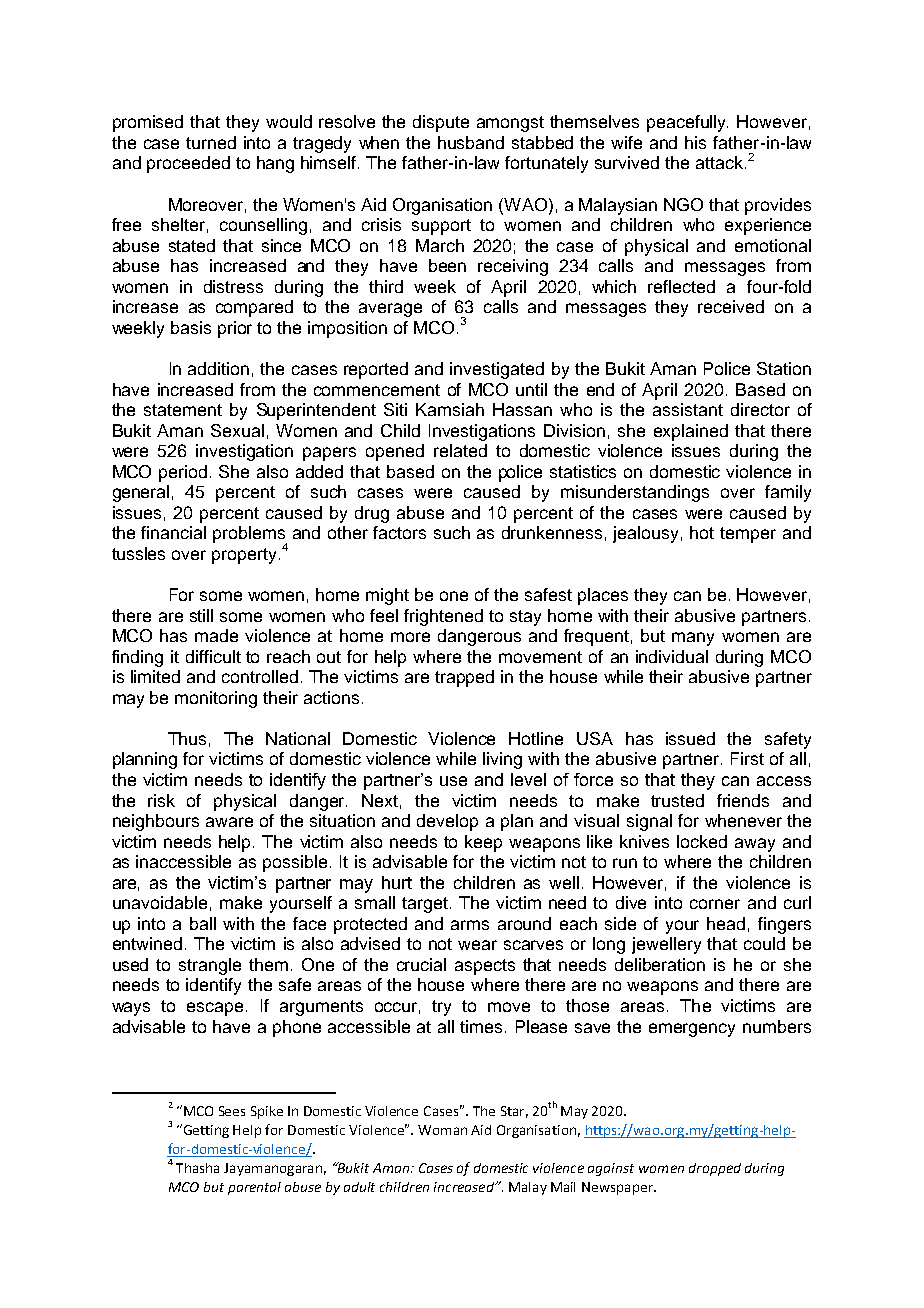 The height and width of the screenshot is (1308, 924). I want to click on his, so click(695, 142).
